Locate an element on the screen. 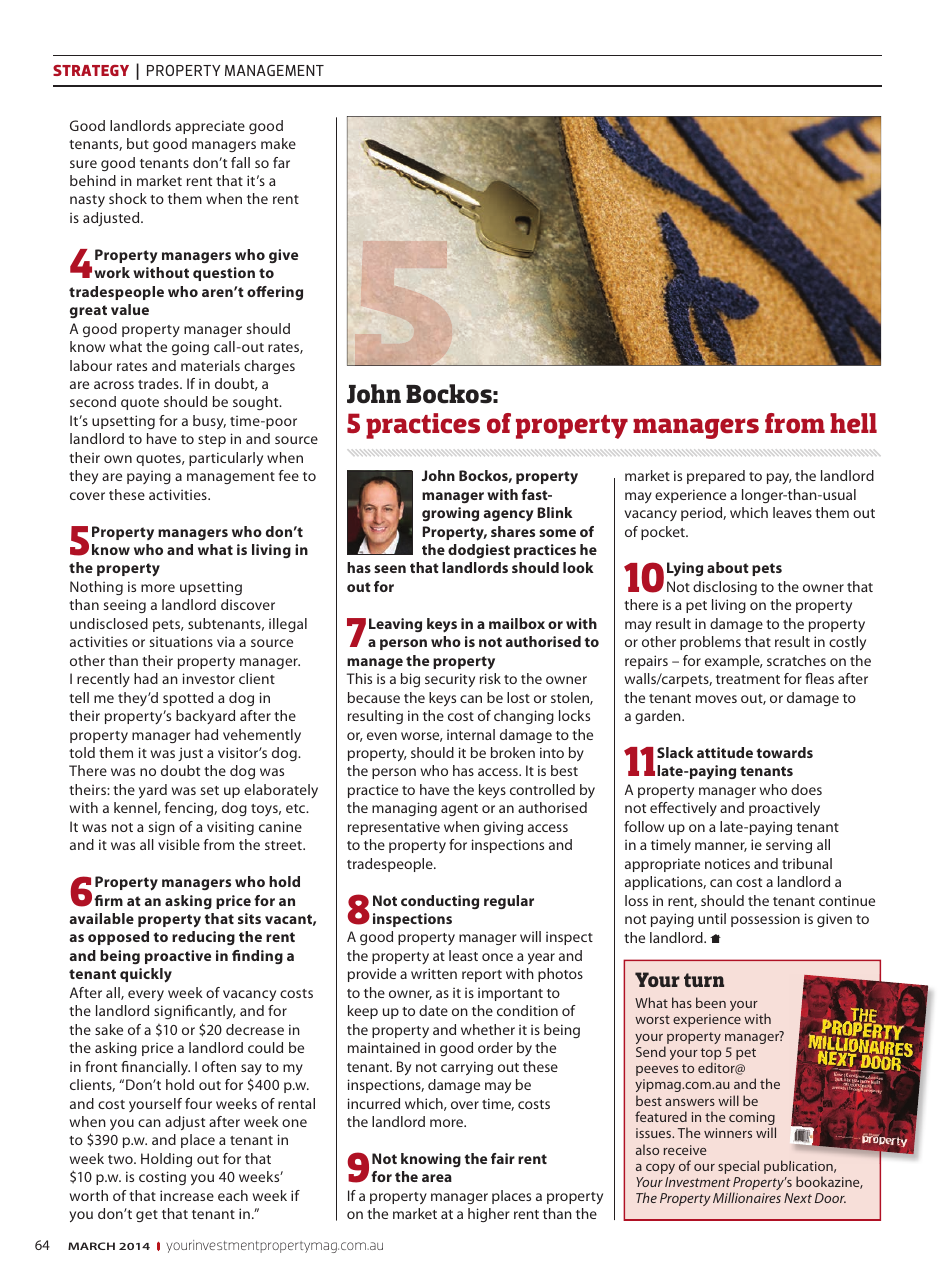  higher is located at coordinates (488, 1215).
